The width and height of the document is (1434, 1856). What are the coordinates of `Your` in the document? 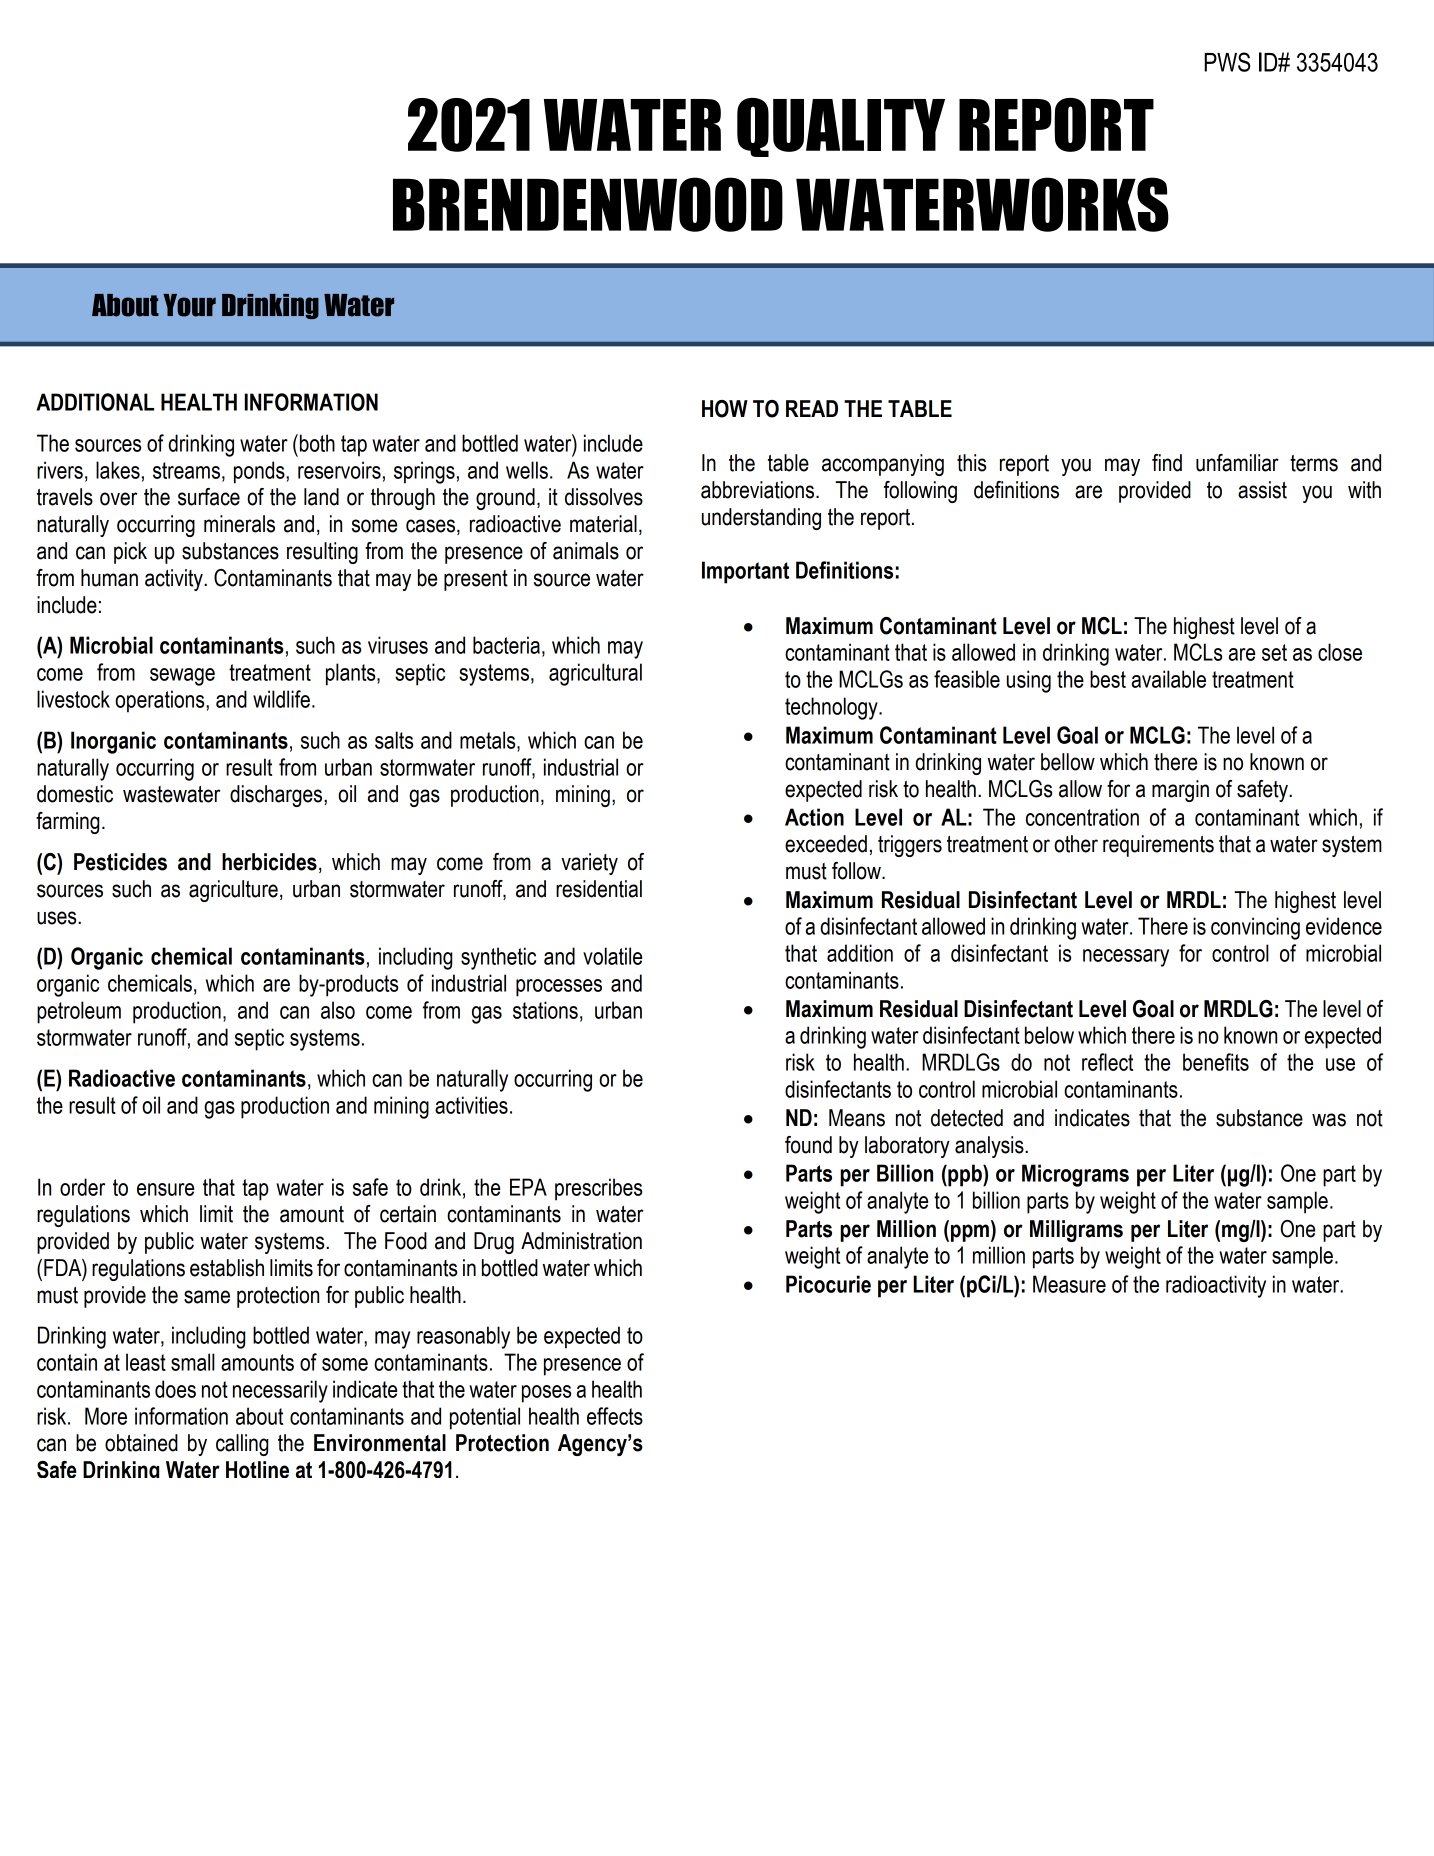 It's located at (189, 305).
